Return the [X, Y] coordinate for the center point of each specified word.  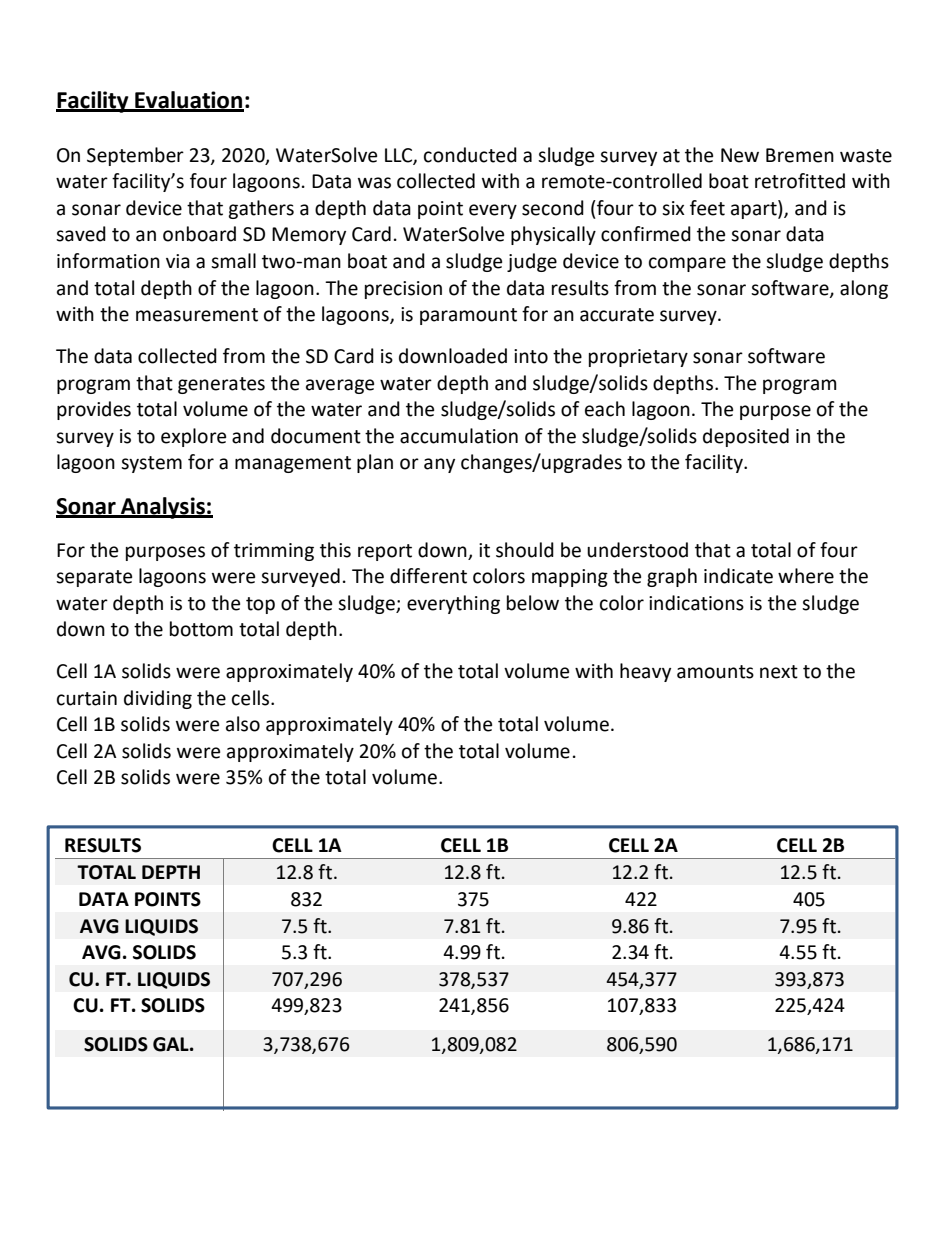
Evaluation [188, 101]
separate [94, 578]
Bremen [800, 155]
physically [553, 235]
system [151, 464]
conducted [470, 155]
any [439, 465]
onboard [199, 234]
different [428, 576]
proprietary [638, 358]
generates [221, 385]
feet [707, 208]
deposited [746, 437]
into [531, 356]
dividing [158, 699]
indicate [738, 576]
